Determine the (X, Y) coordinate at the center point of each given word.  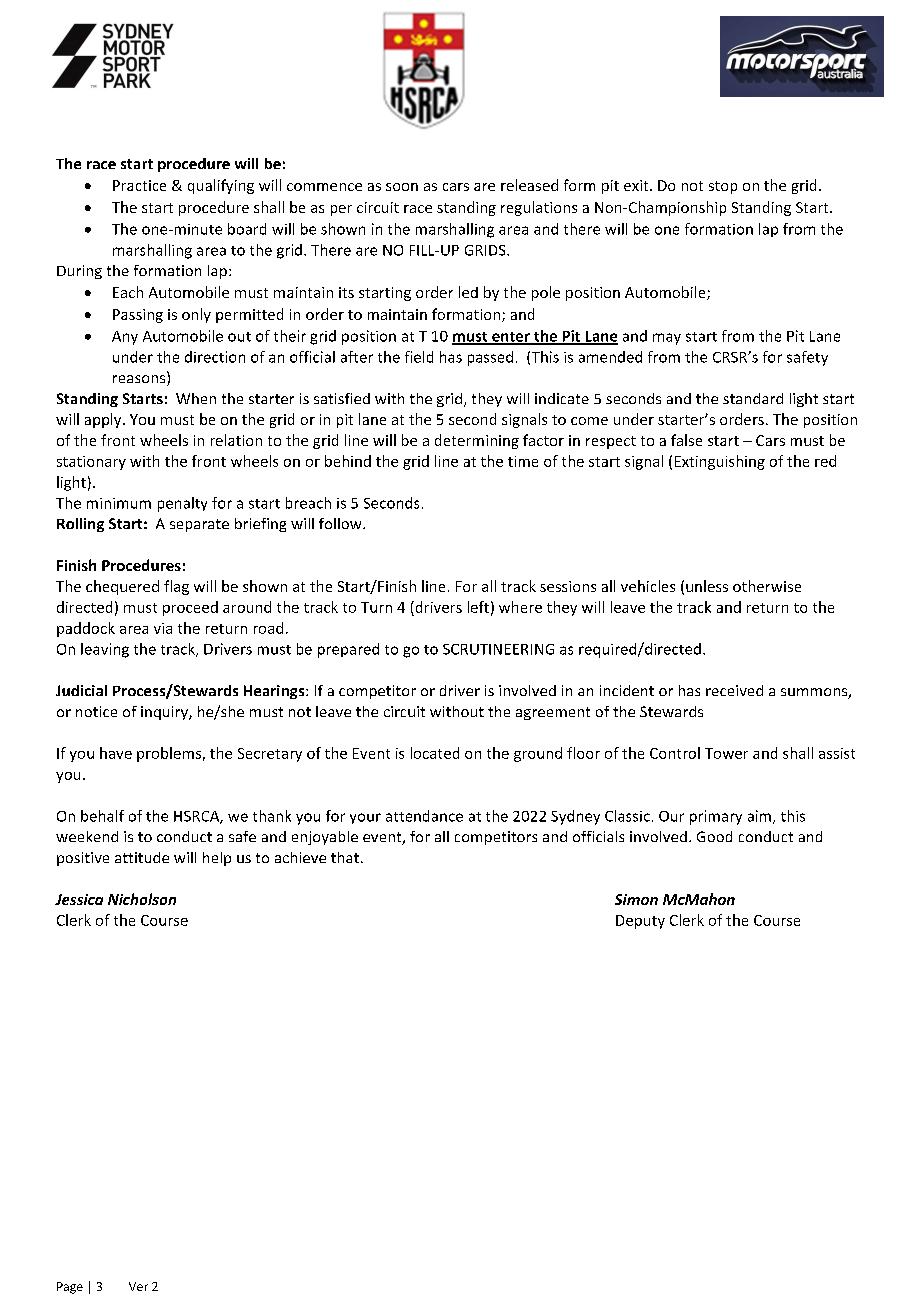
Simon (636, 899)
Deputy (640, 922)
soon (402, 187)
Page (70, 1288)
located (435, 753)
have (116, 753)
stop (723, 187)
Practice (139, 185)
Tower (726, 753)
